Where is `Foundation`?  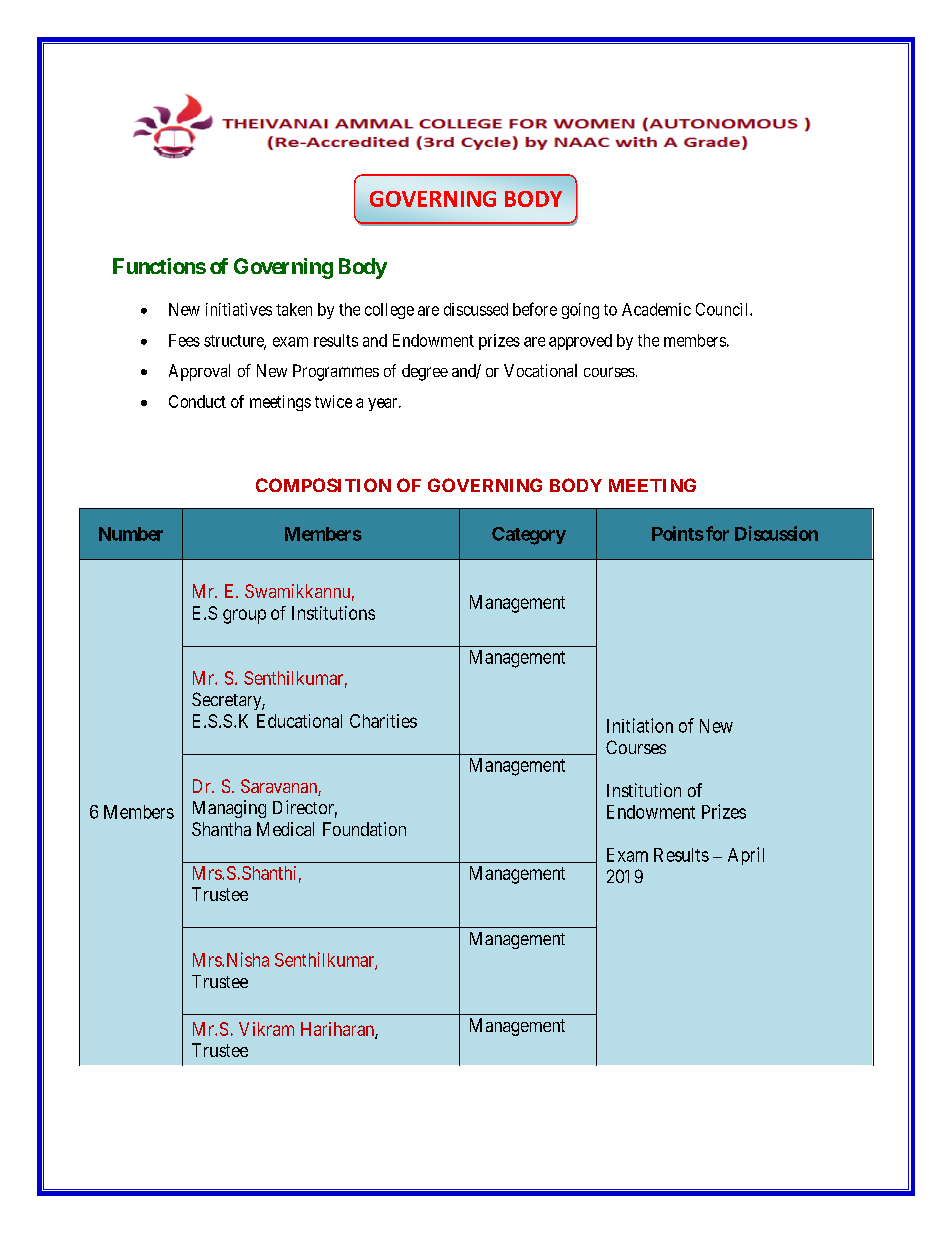 Foundation is located at coordinates (364, 829).
